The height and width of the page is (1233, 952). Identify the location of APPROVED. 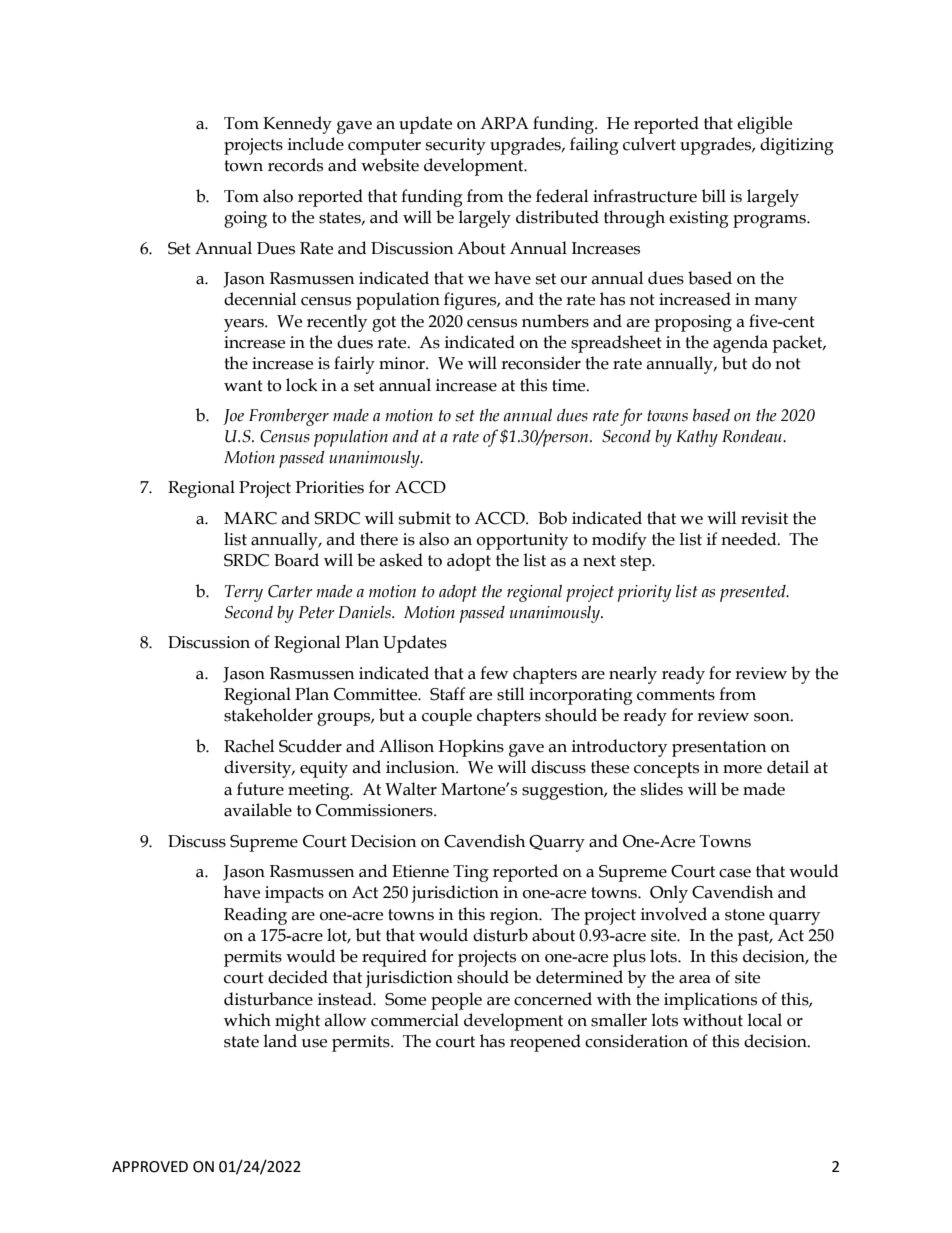
(150, 1167).
